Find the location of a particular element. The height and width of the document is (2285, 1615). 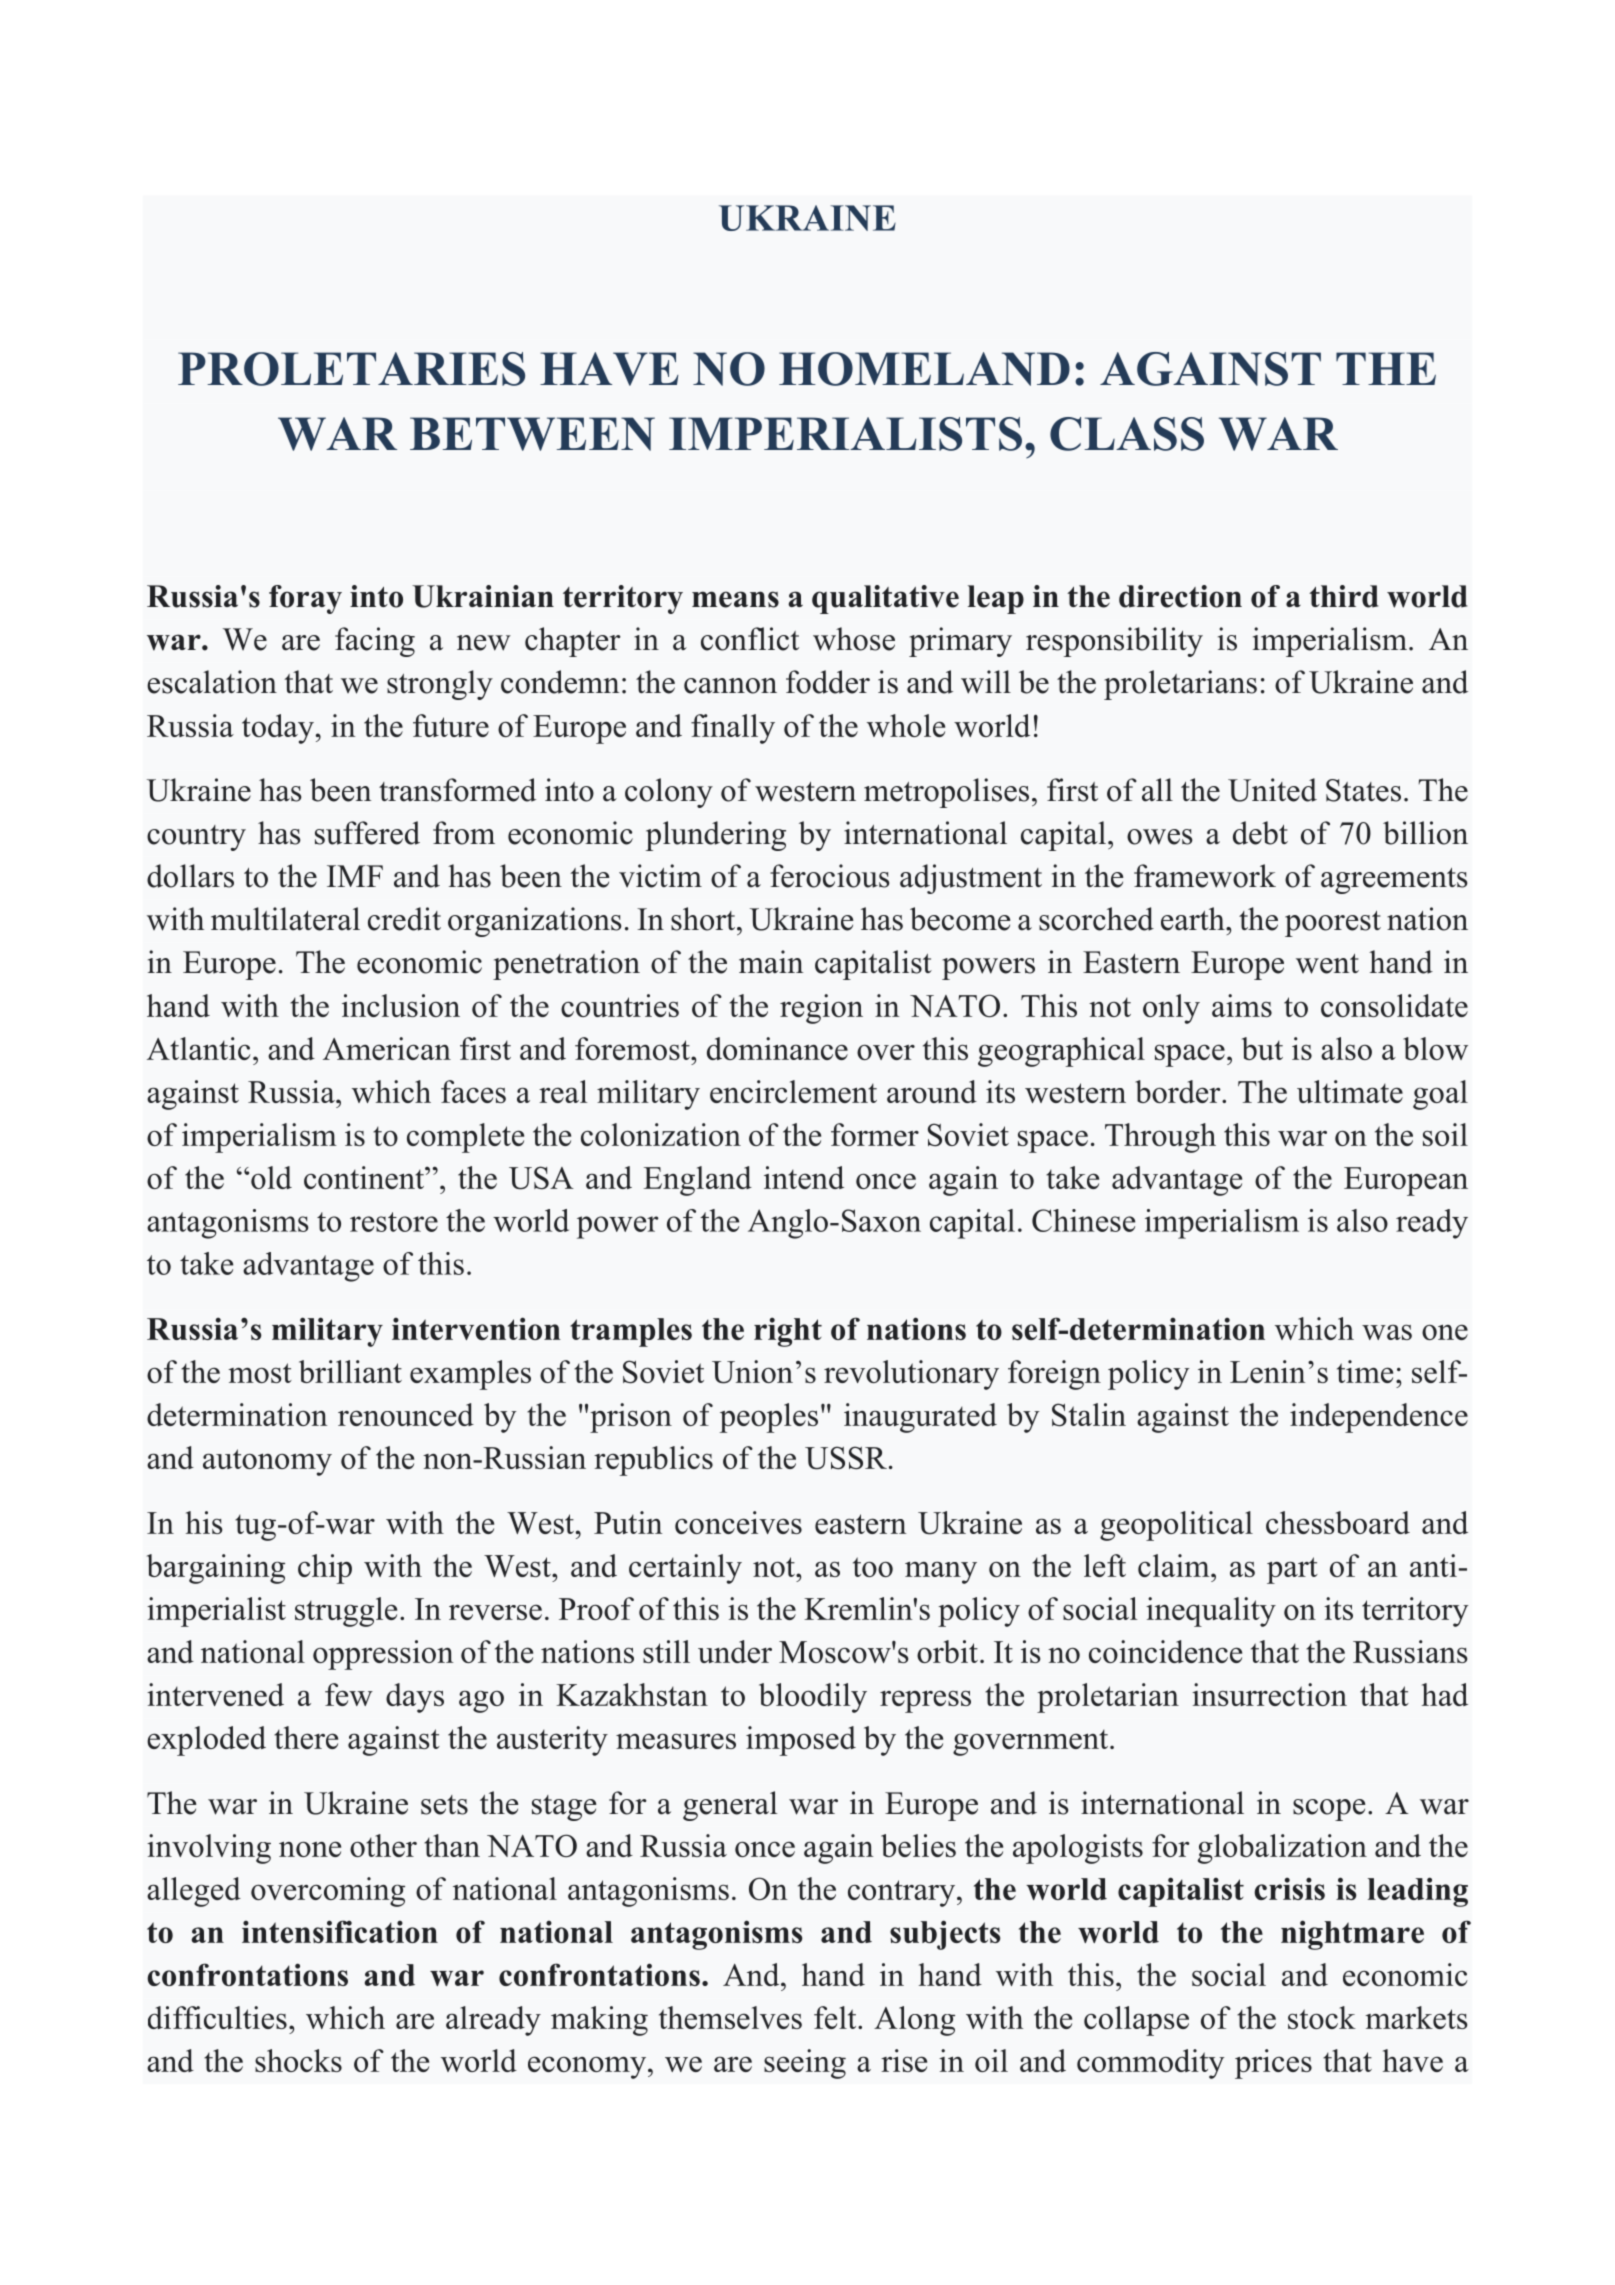

Through is located at coordinates (1160, 1138).
